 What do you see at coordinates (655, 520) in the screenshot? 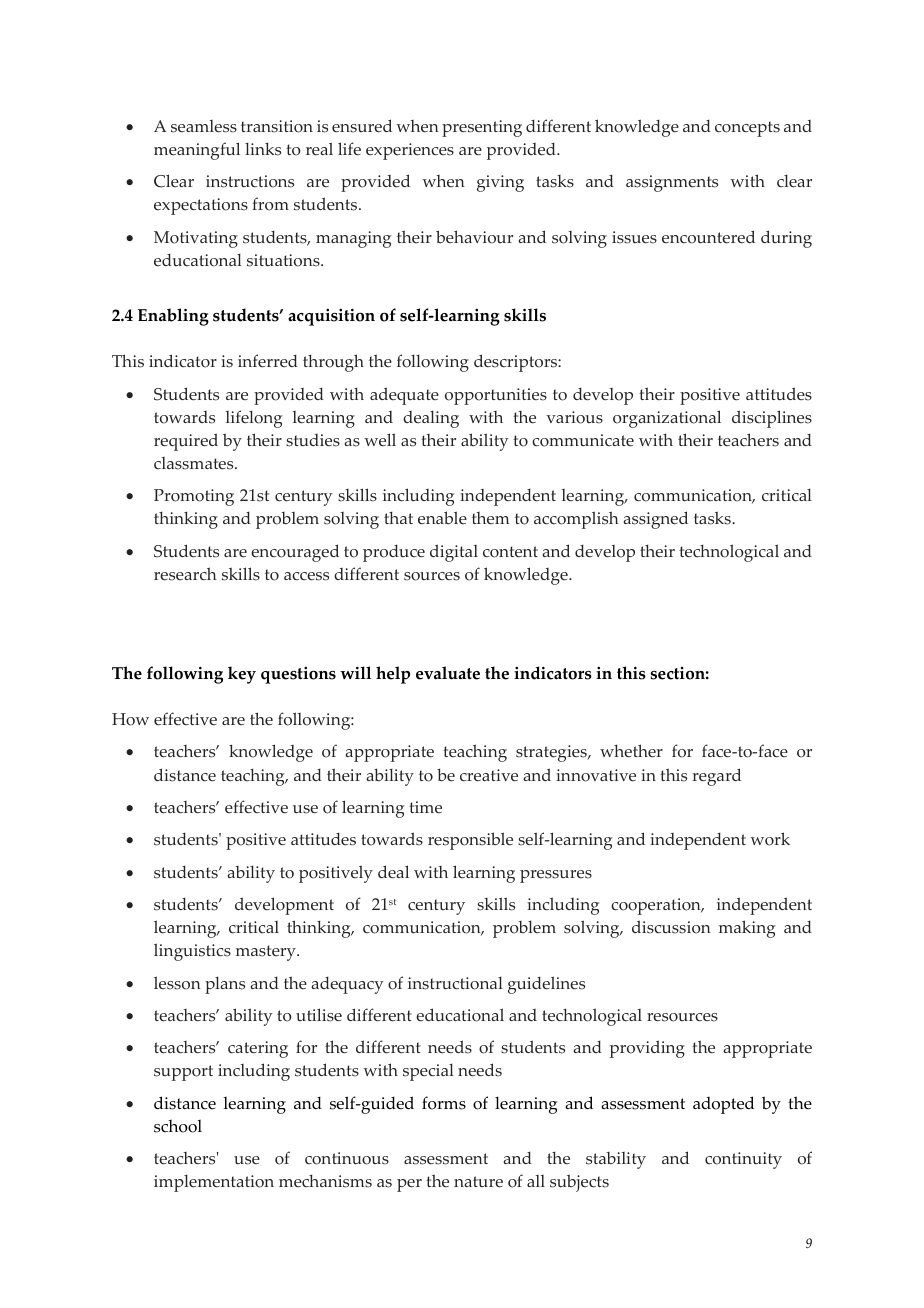
I see `assigned` at bounding box center [655, 520].
